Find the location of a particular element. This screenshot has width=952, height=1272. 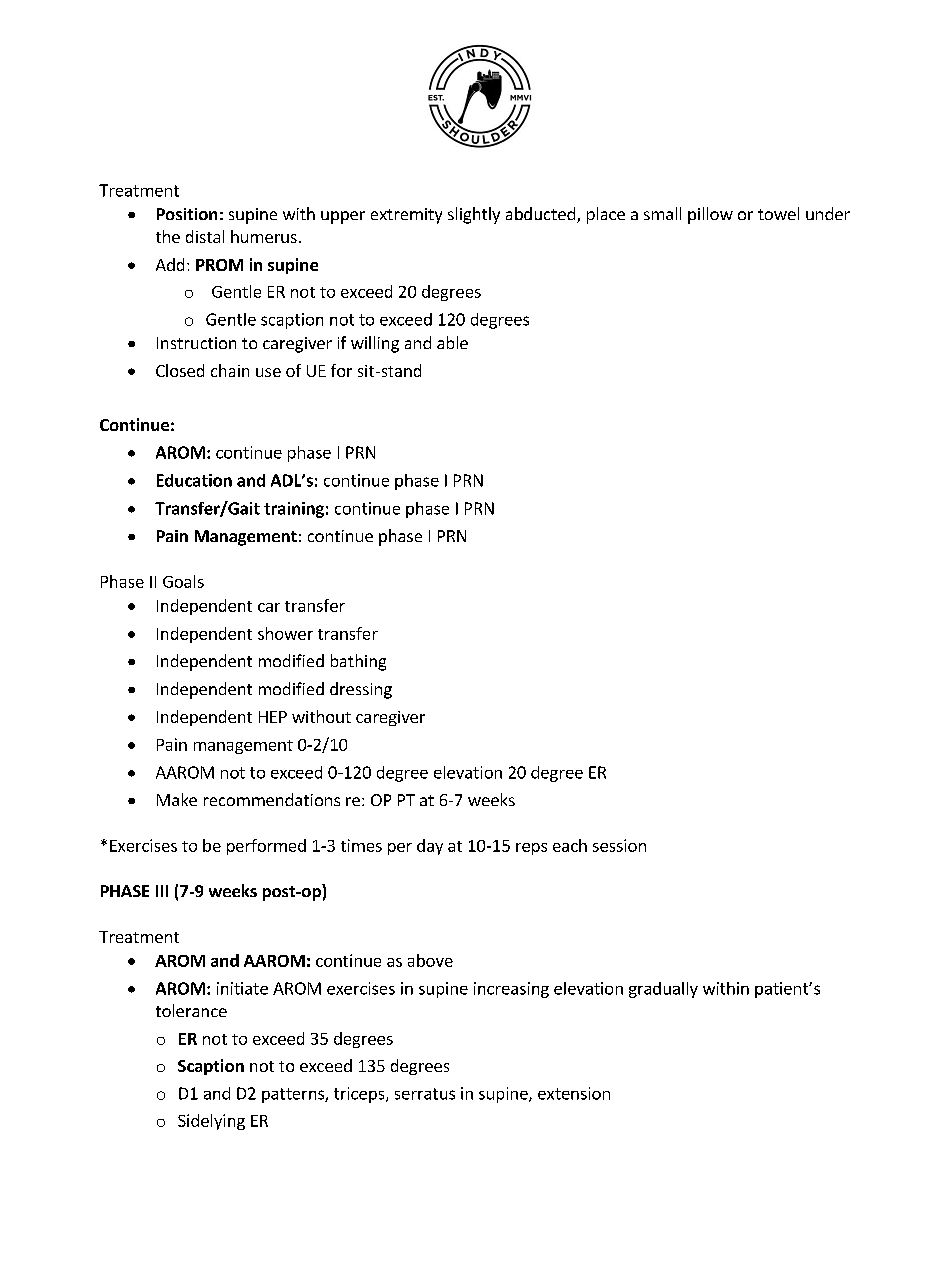

towel is located at coordinates (778, 213).
